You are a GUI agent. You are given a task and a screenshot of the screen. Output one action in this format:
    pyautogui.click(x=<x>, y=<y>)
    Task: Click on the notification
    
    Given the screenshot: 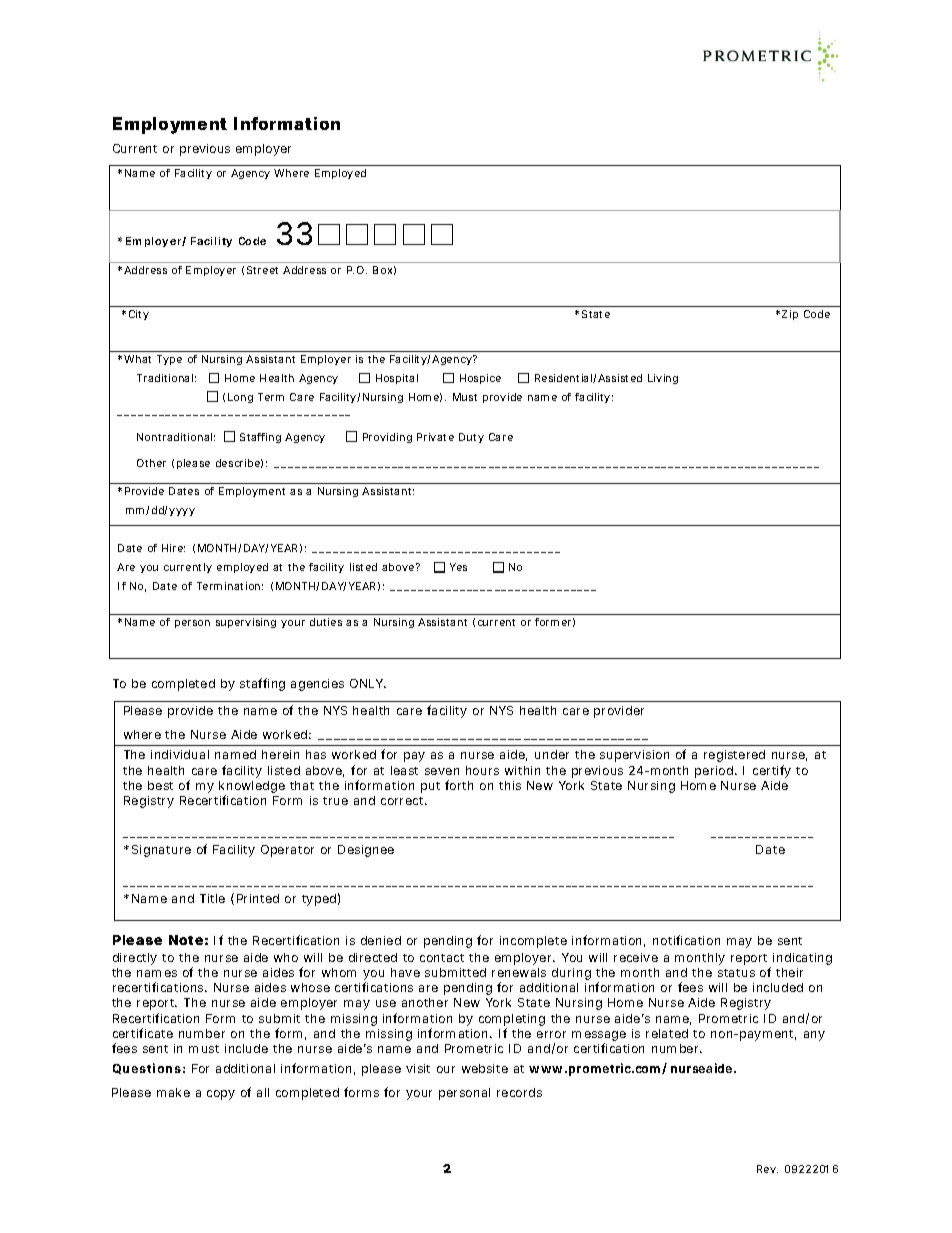 What is the action you would take?
    pyautogui.click(x=686, y=940)
